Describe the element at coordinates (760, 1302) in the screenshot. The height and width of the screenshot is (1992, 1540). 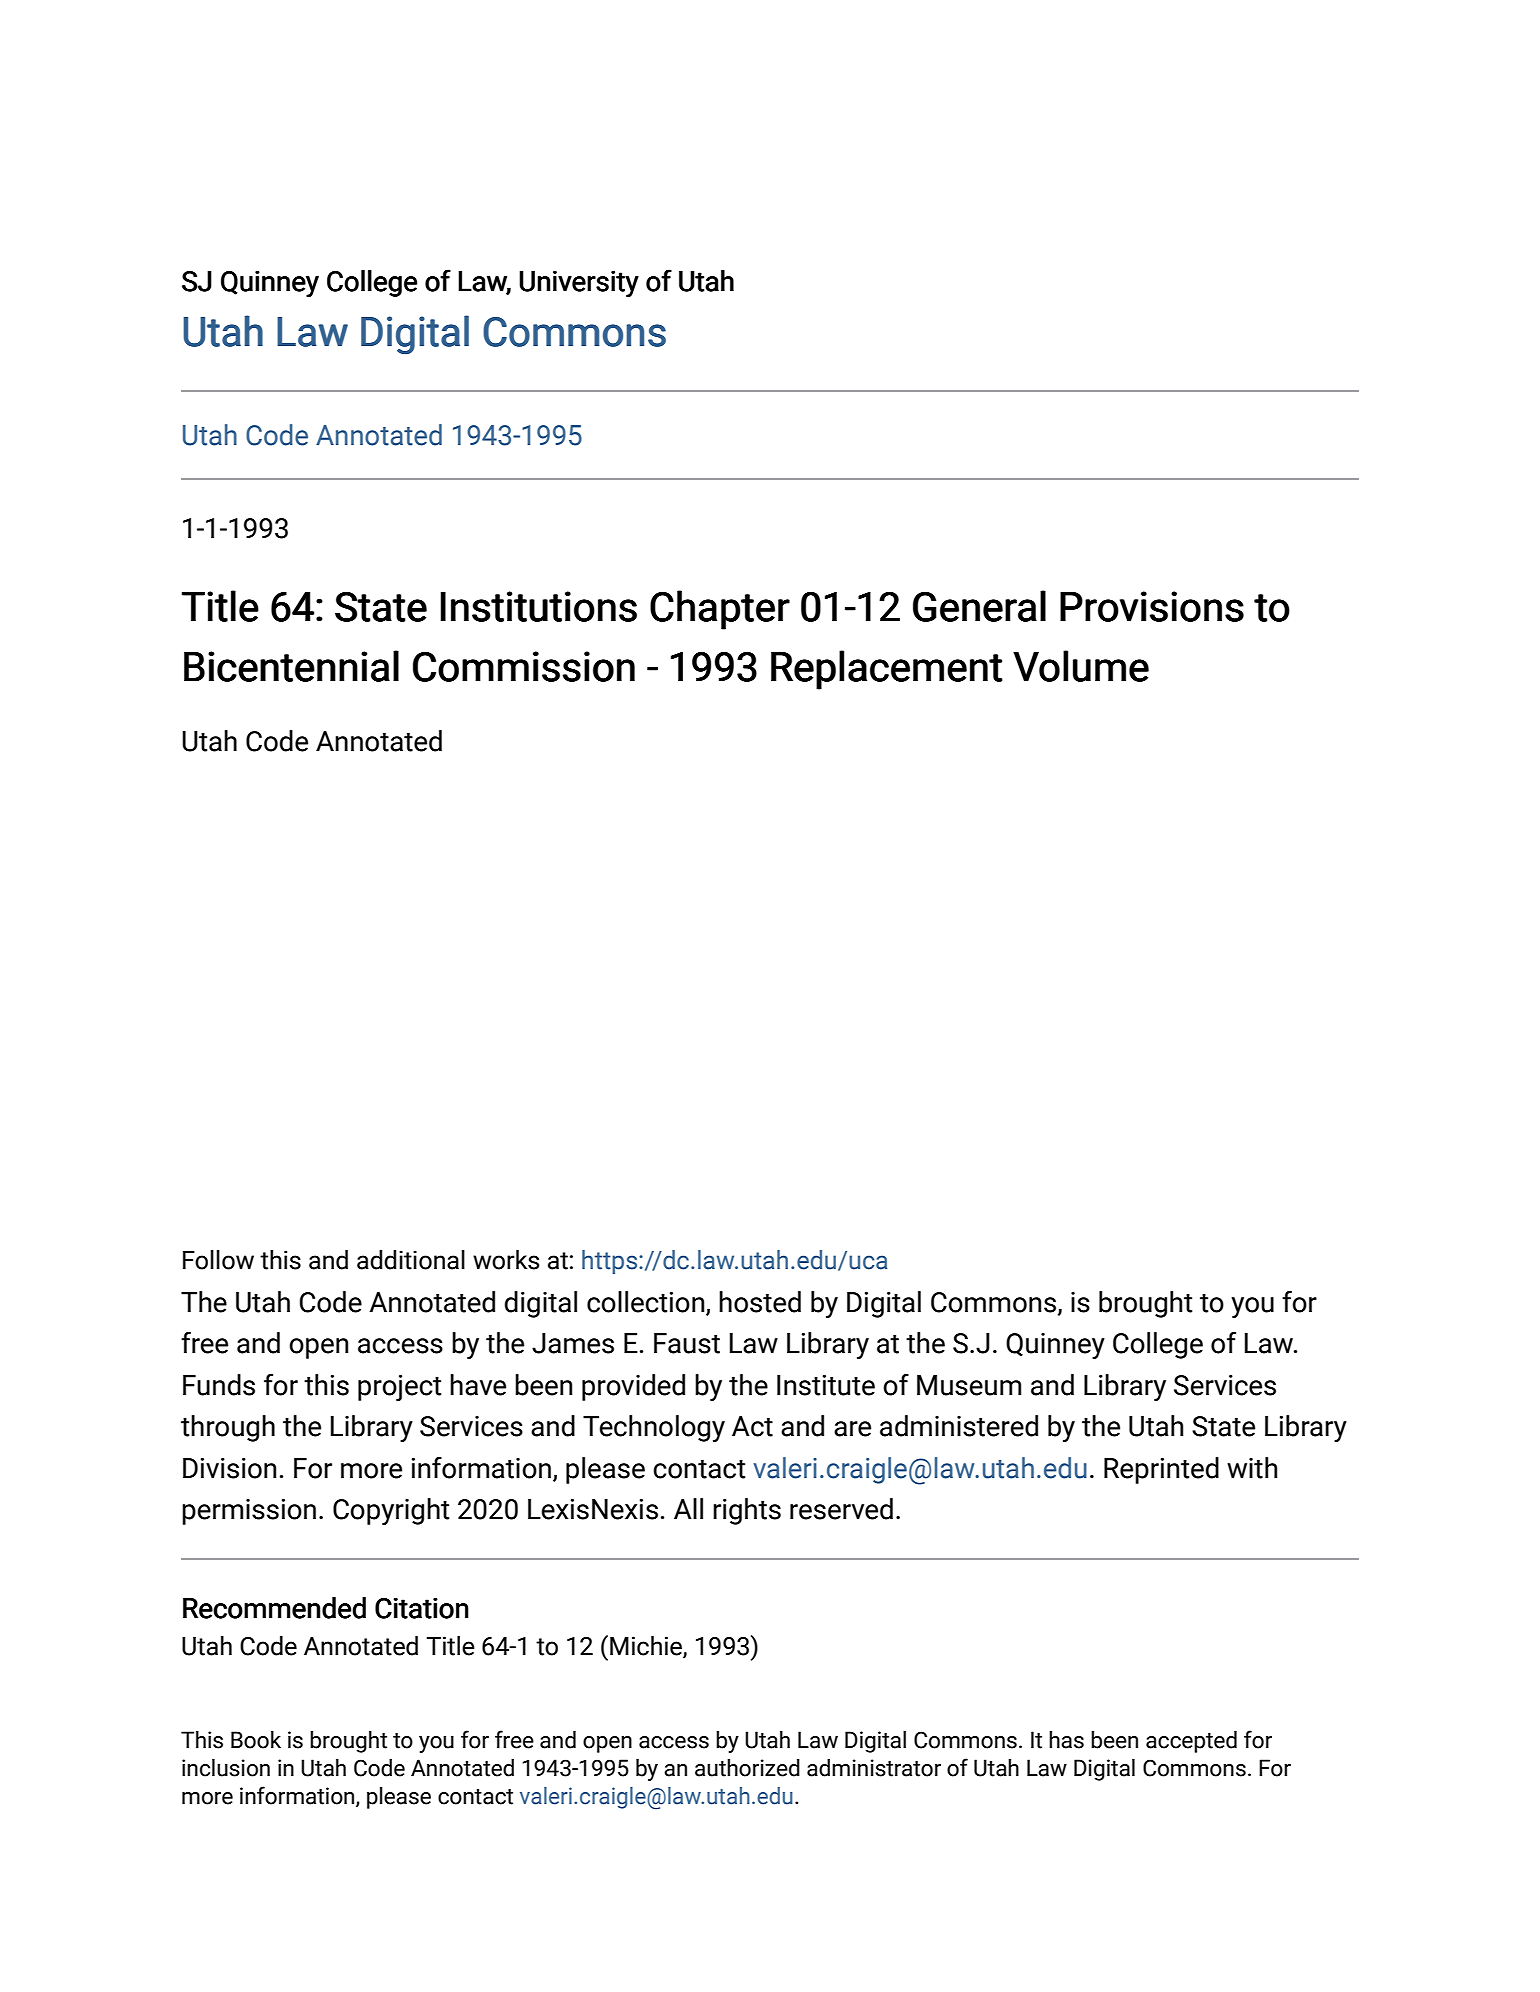
I see `hosted` at that location.
